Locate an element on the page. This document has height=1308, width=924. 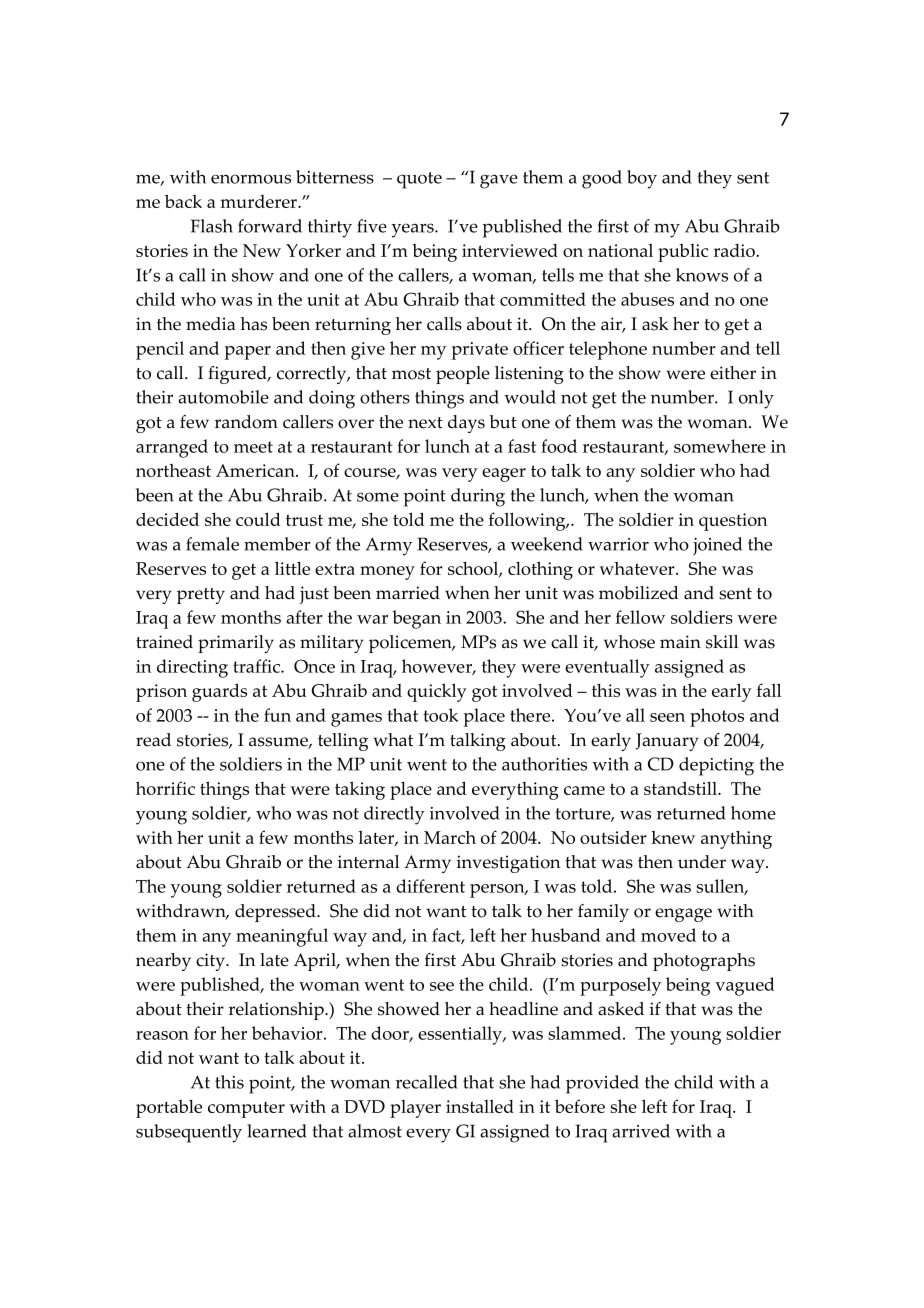
Flash is located at coordinates (212, 226).
